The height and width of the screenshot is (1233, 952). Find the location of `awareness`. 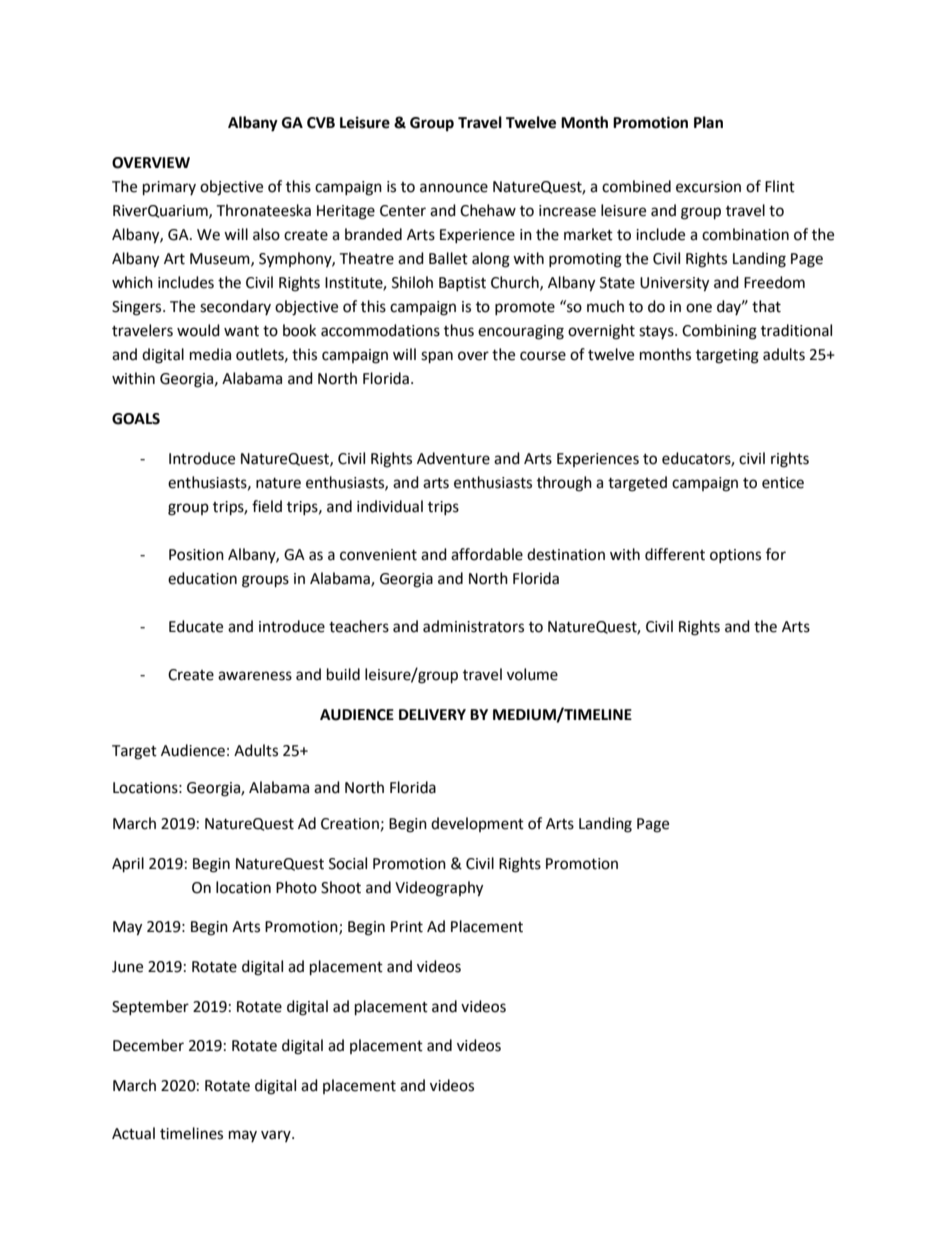

awareness is located at coordinates (255, 676).
